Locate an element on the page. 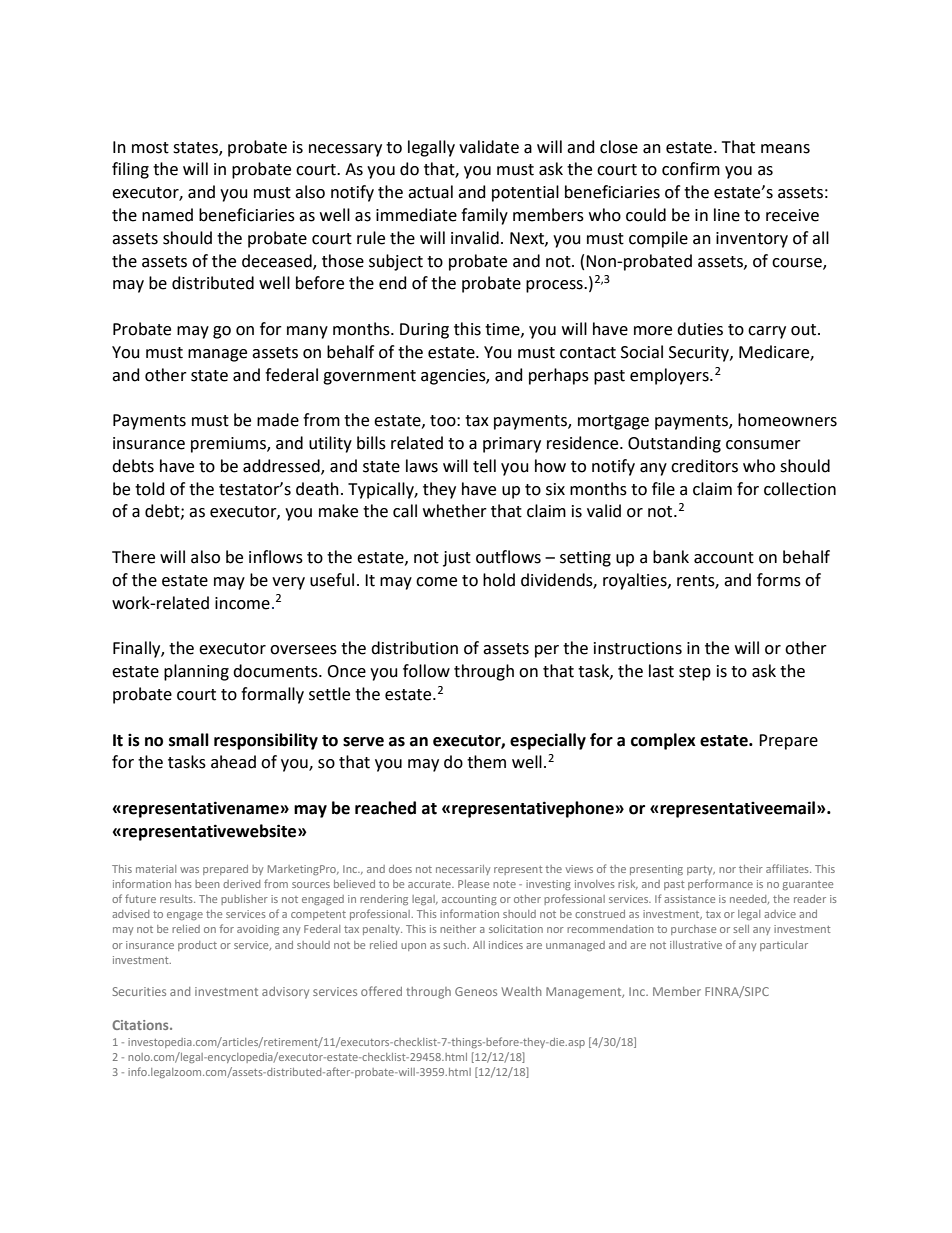 The width and height of the image is (952, 1233). Wealth is located at coordinates (521, 991).
